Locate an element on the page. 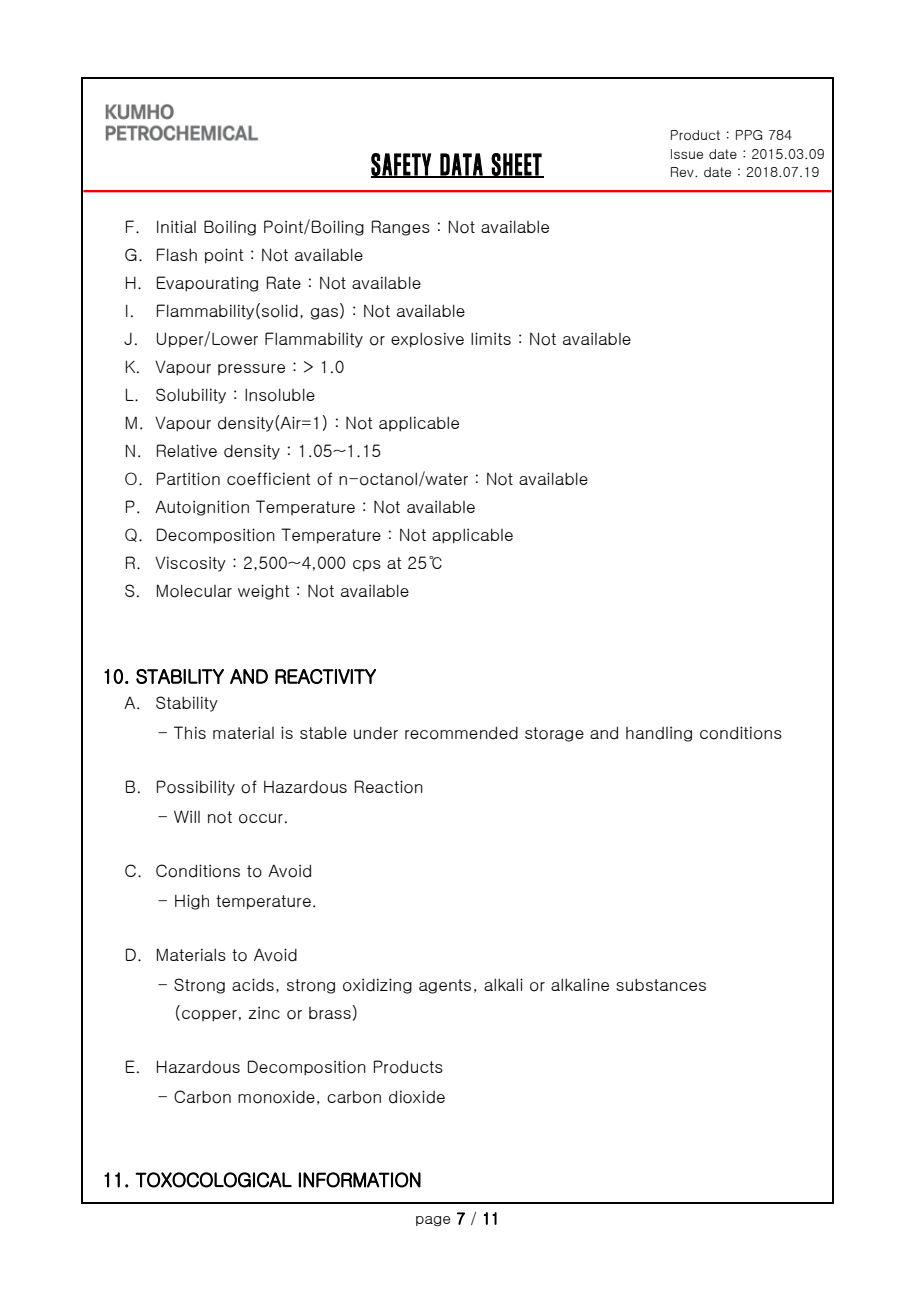  Initial is located at coordinates (176, 226).
